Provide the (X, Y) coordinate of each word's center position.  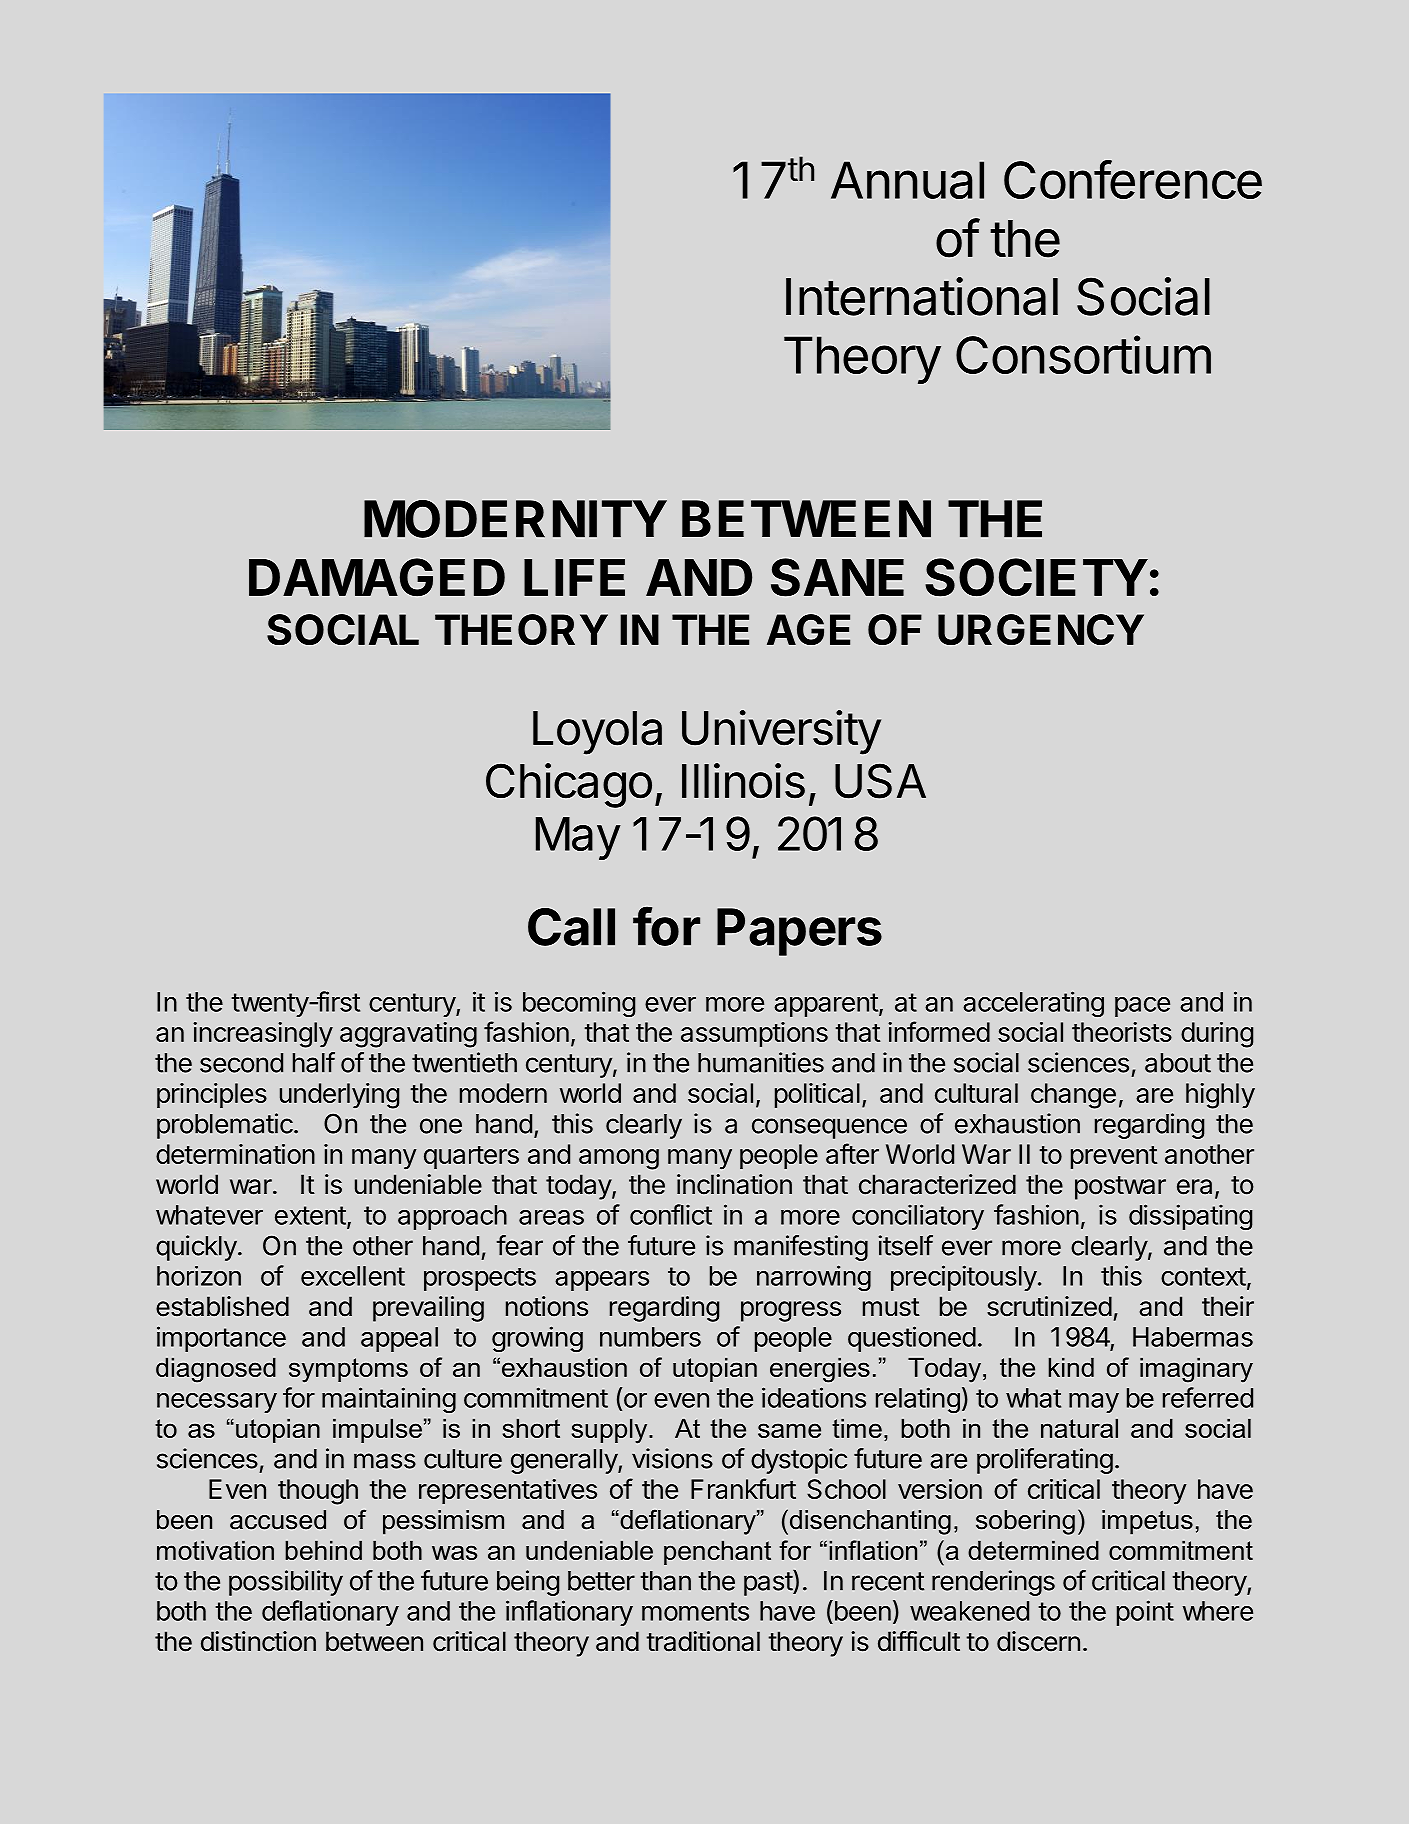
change (1073, 1096)
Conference (1133, 179)
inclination (734, 1184)
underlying (339, 1096)
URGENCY (1041, 629)
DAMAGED (377, 577)
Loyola (597, 733)
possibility (286, 1583)
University (781, 732)
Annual (907, 180)
